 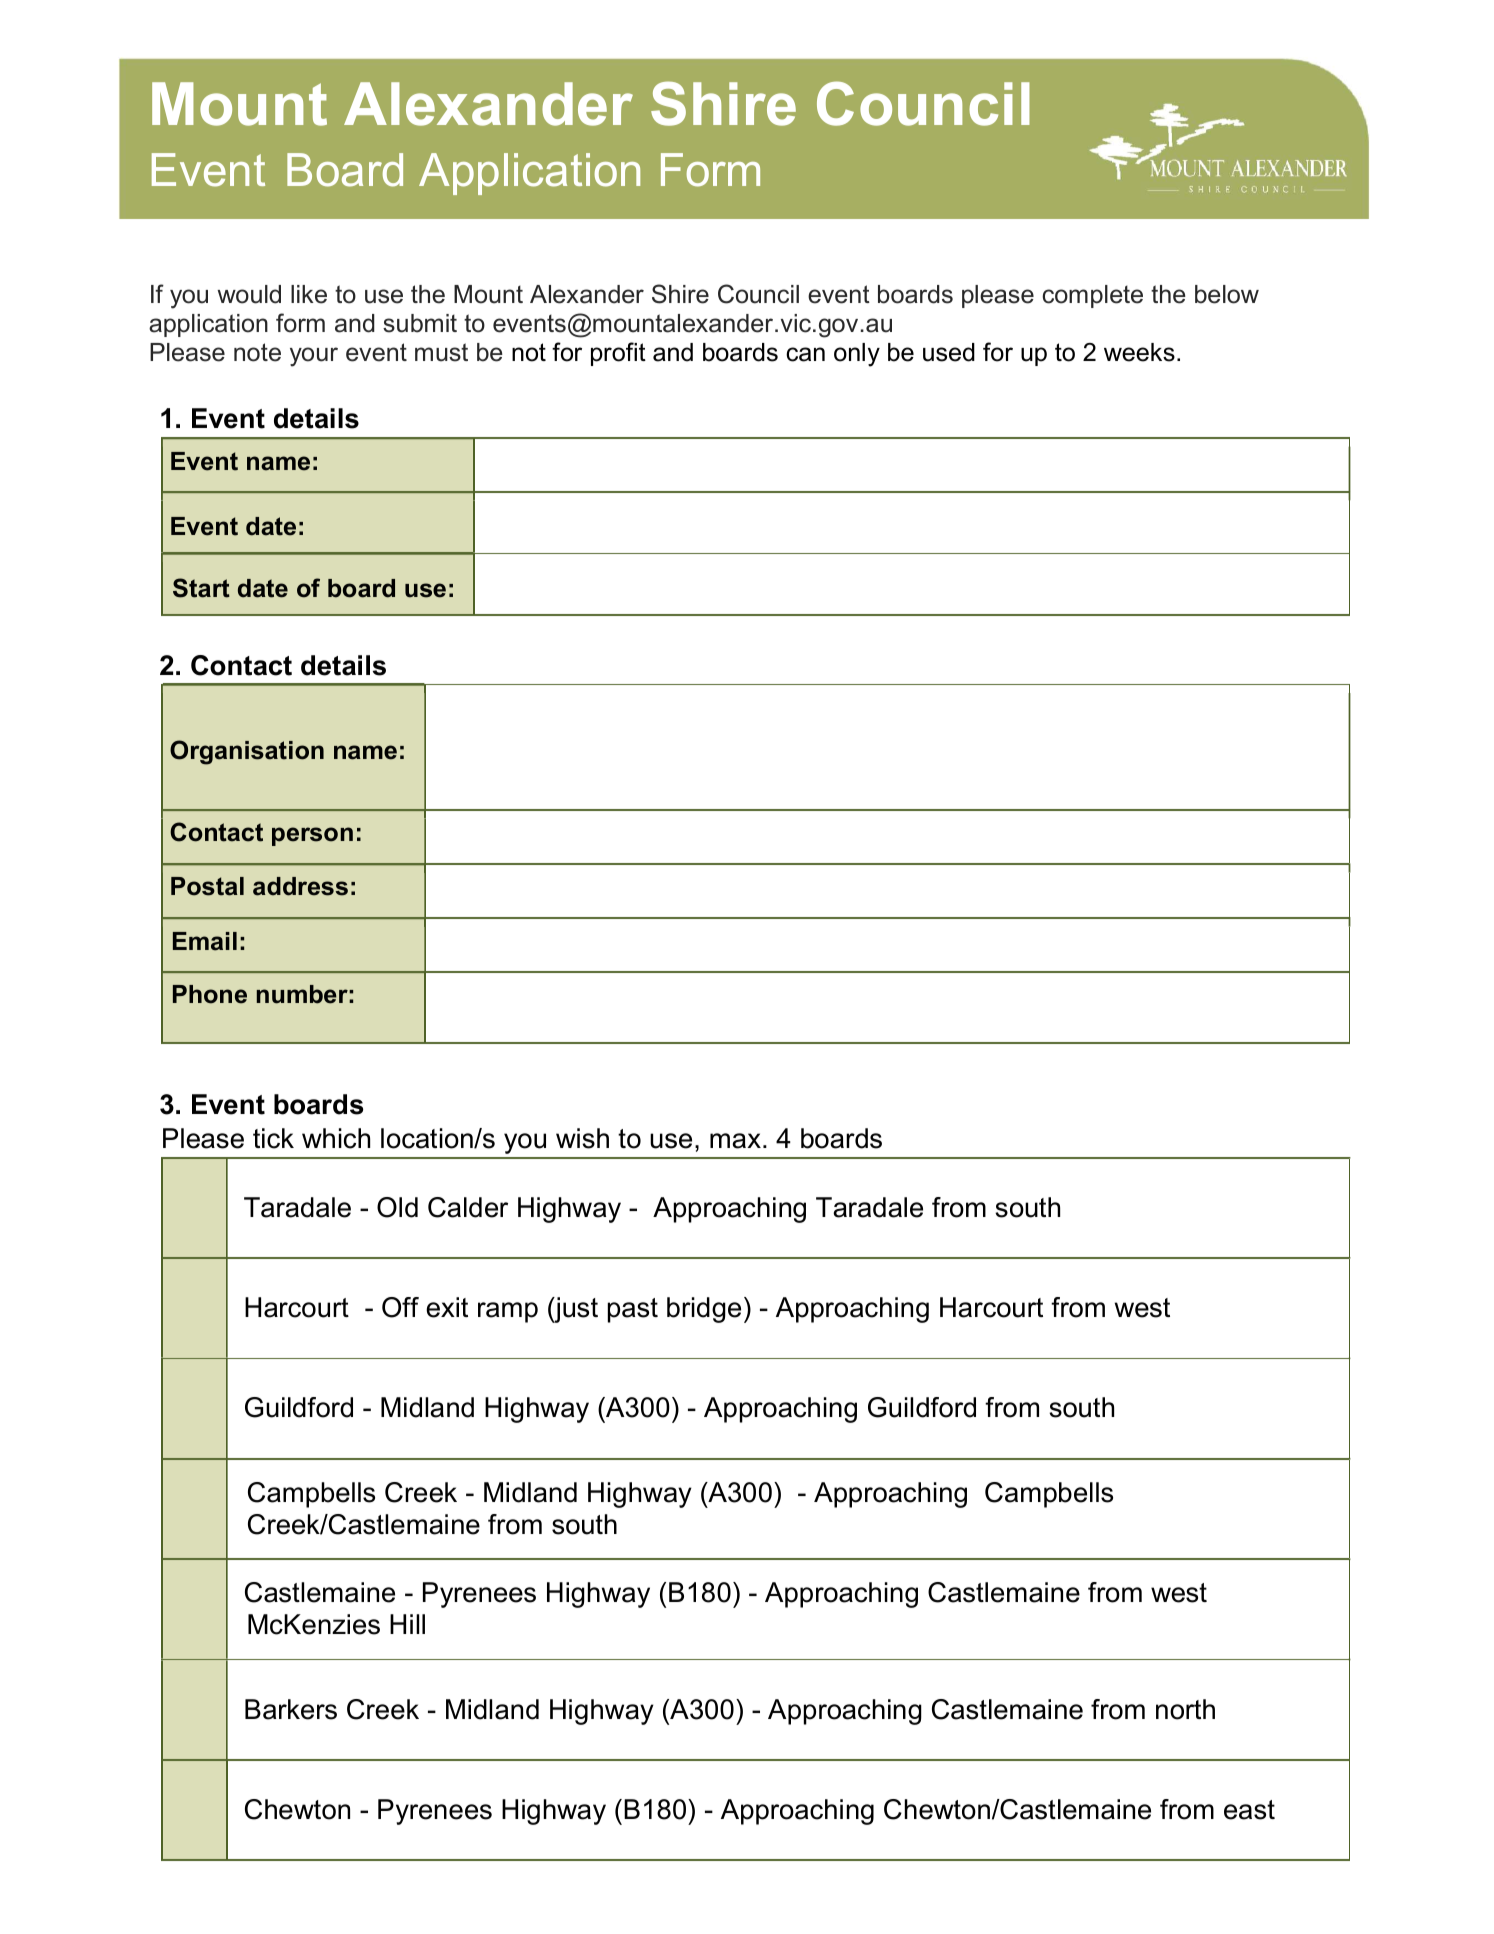 What do you see at coordinates (508, 1312) in the screenshot?
I see `ramp` at bounding box center [508, 1312].
